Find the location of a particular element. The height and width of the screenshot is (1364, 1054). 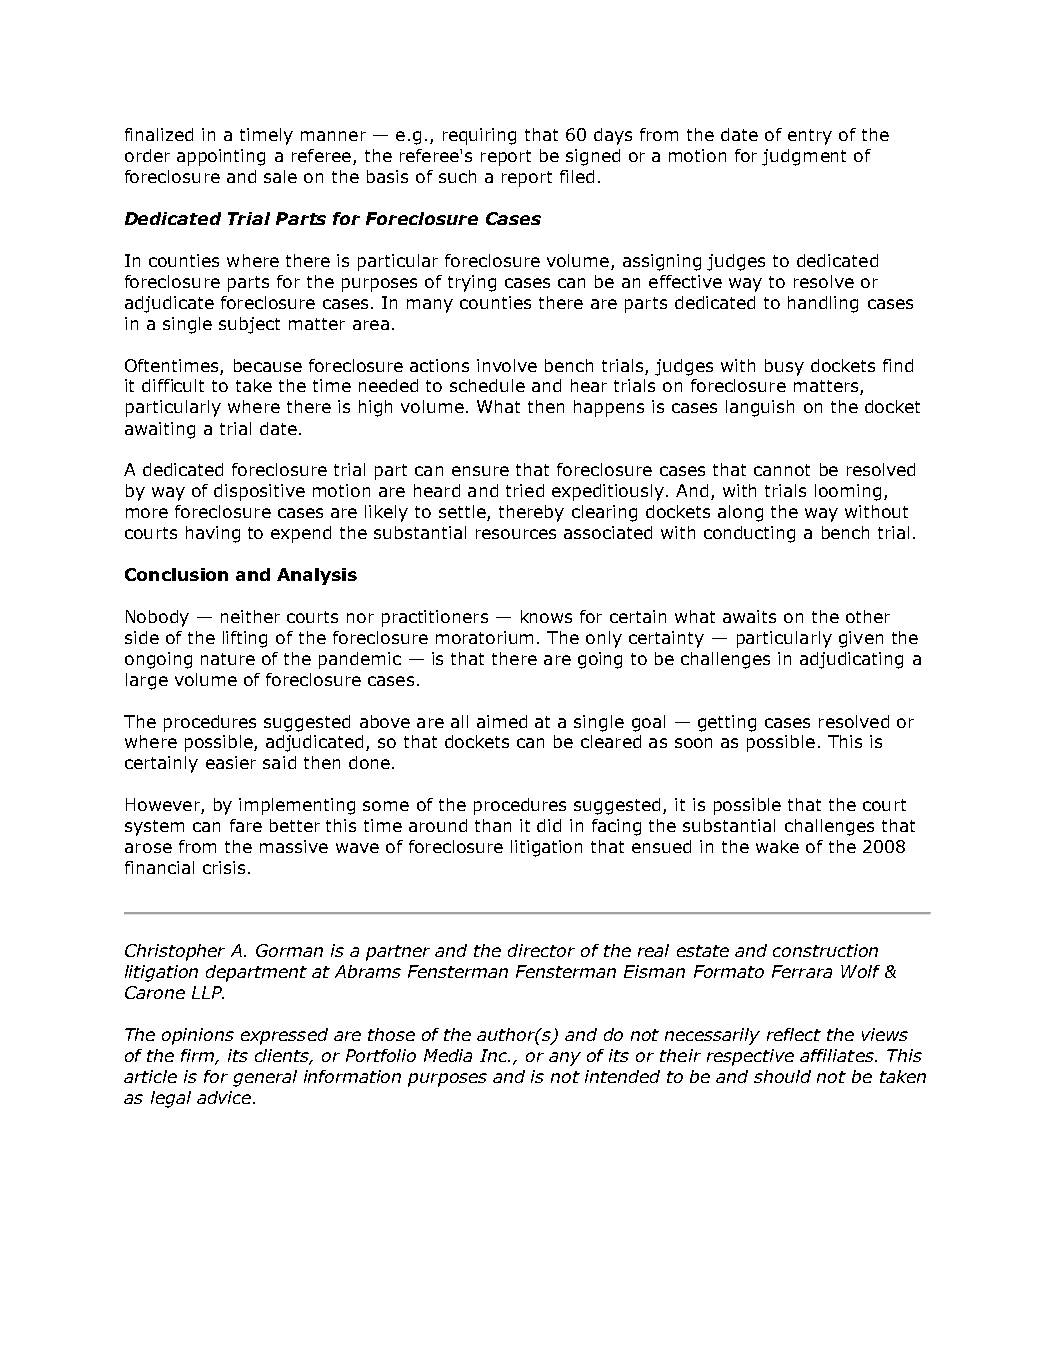

requiring is located at coordinates (479, 136).
